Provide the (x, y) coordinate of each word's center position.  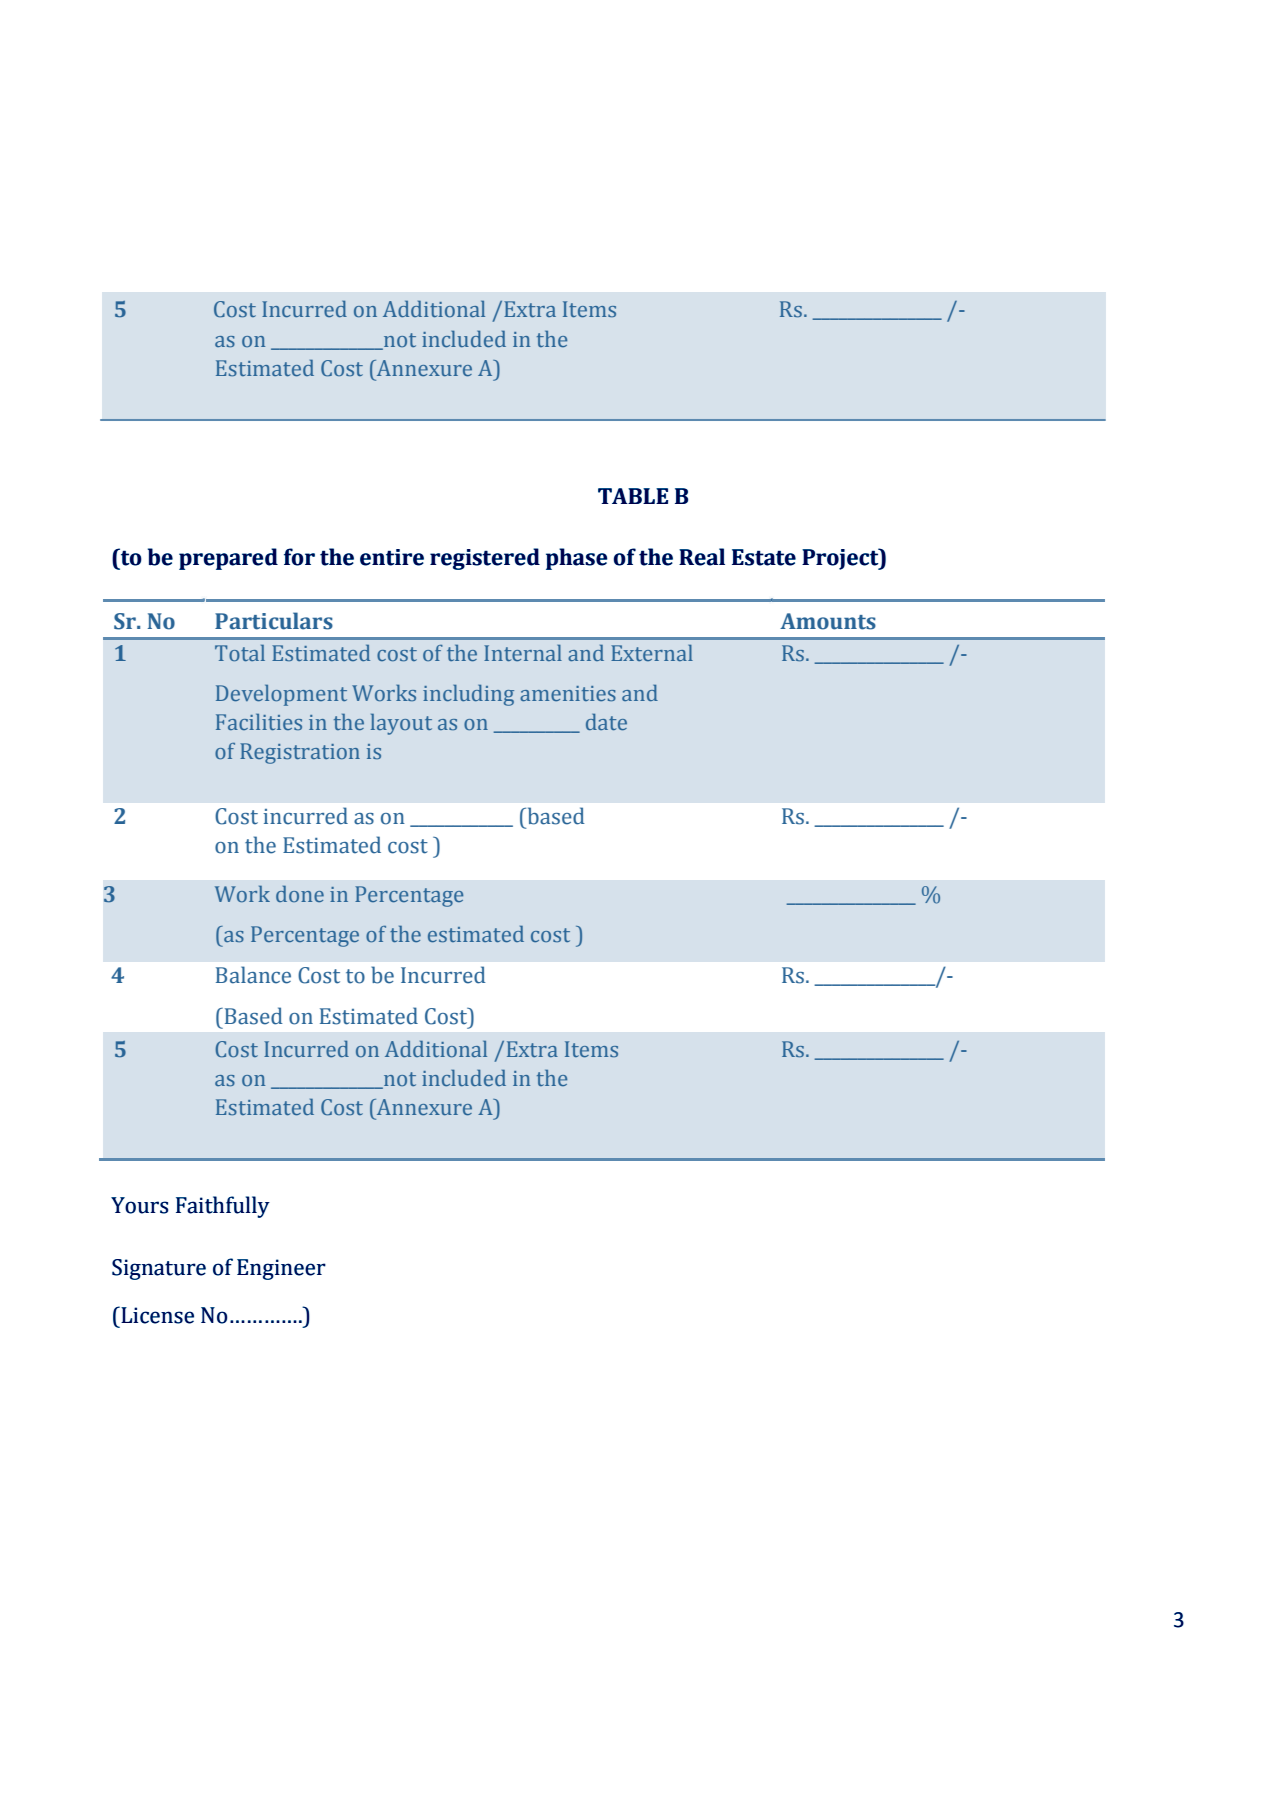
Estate (764, 557)
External (652, 653)
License (156, 1315)
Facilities (259, 722)
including (468, 695)
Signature (159, 1269)
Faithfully (223, 1207)
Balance (253, 975)
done (300, 894)
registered (485, 559)
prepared (228, 559)
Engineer (281, 1269)
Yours (139, 1205)
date (606, 722)
